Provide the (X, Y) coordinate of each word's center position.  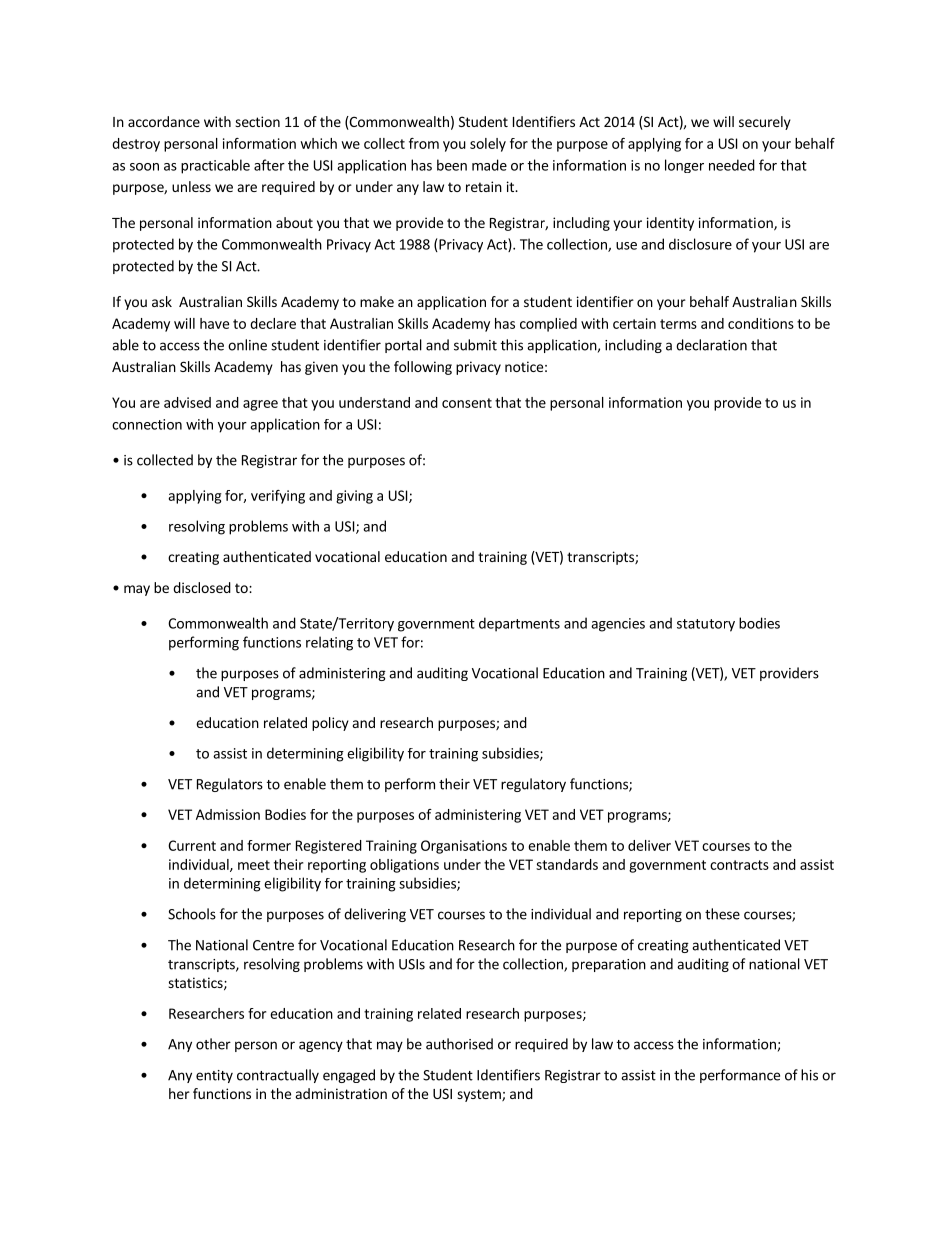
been (452, 165)
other (213, 1044)
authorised (459, 1044)
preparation (609, 965)
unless (191, 186)
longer (684, 166)
